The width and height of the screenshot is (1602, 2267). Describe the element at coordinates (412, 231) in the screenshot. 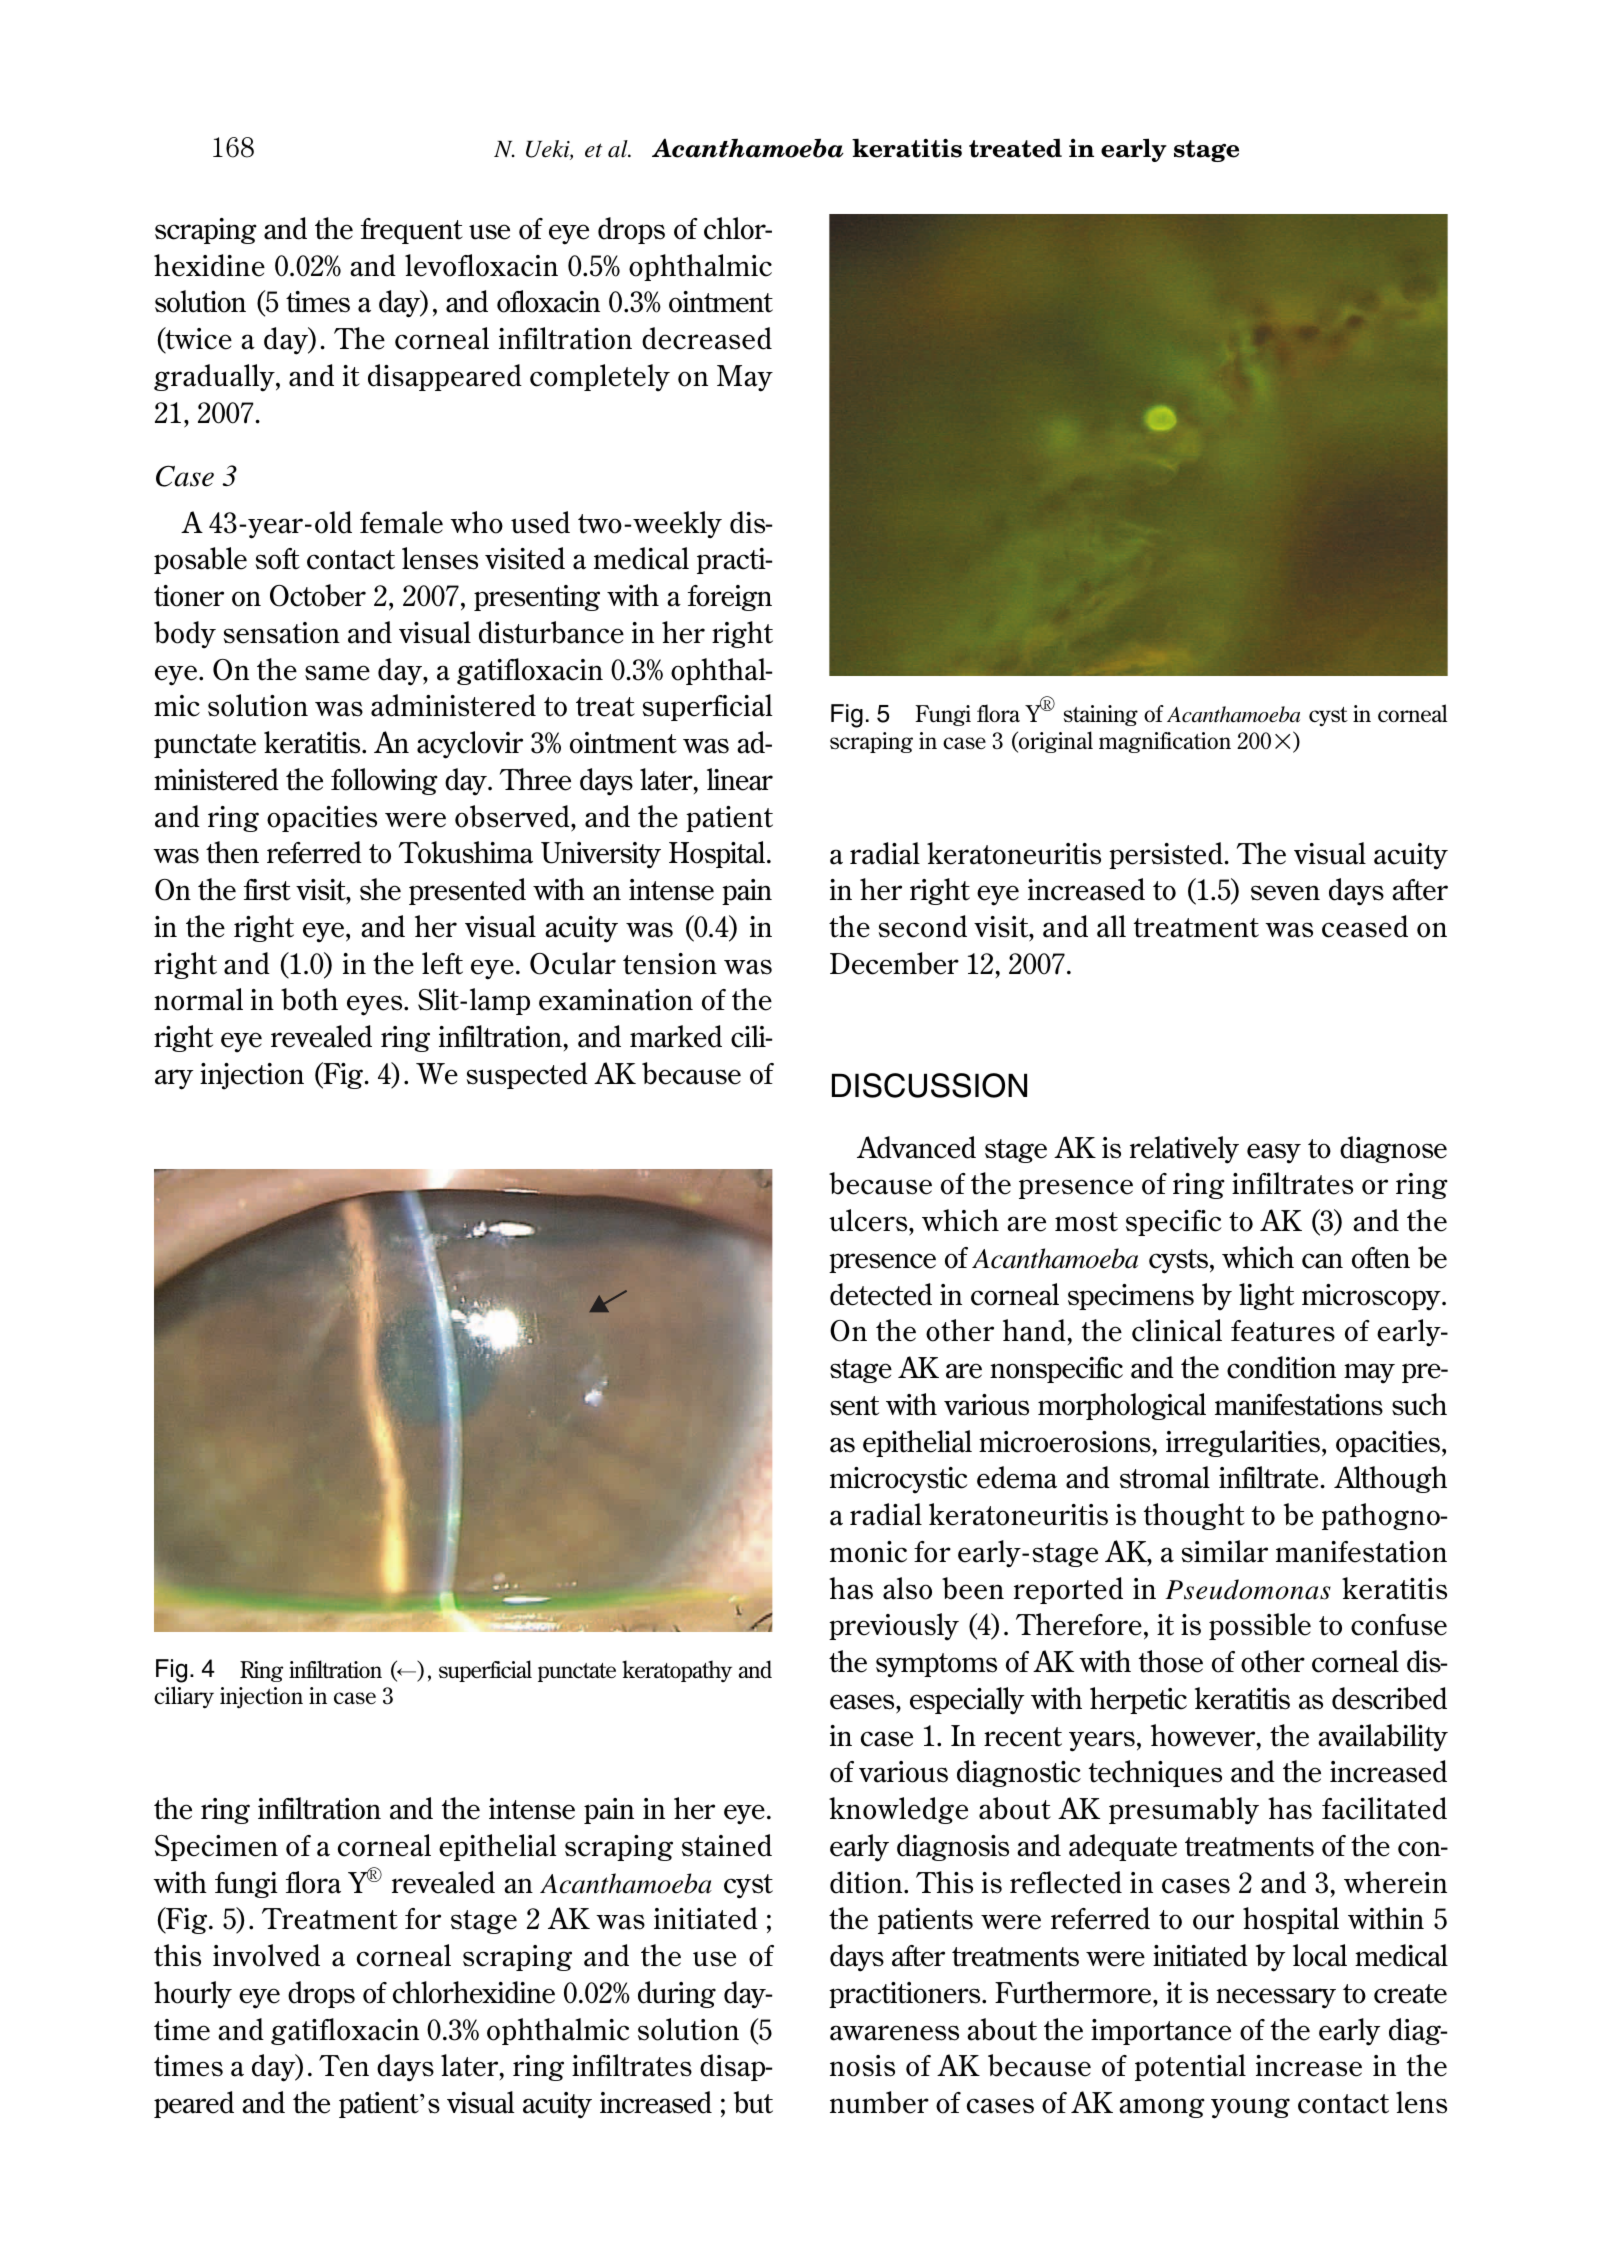

I see `frequent` at that location.
